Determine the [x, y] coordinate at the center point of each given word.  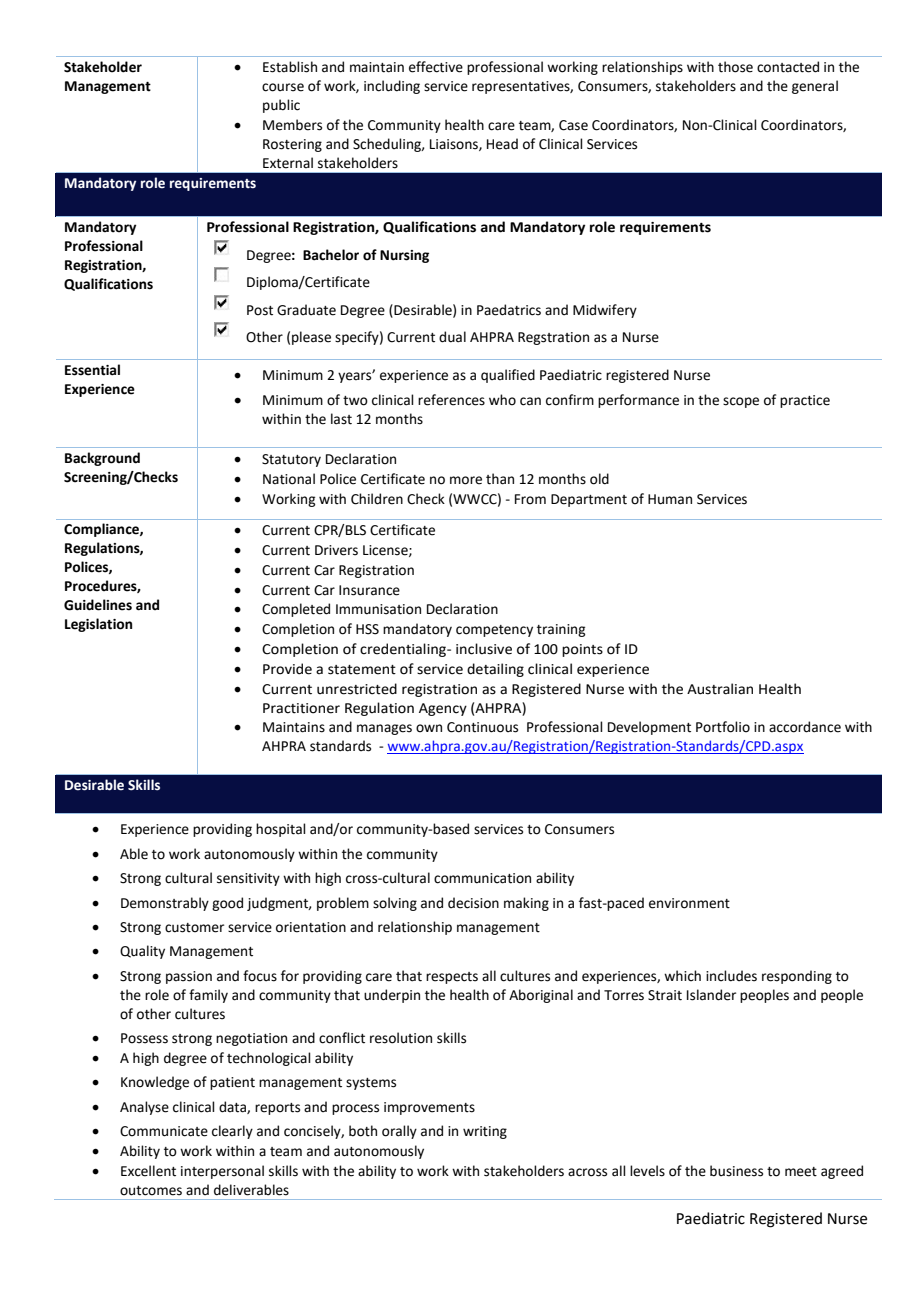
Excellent [148, 1171]
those [735, 67]
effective [436, 67]
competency [494, 631]
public [281, 106]
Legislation [98, 625]
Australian [720, 689]
